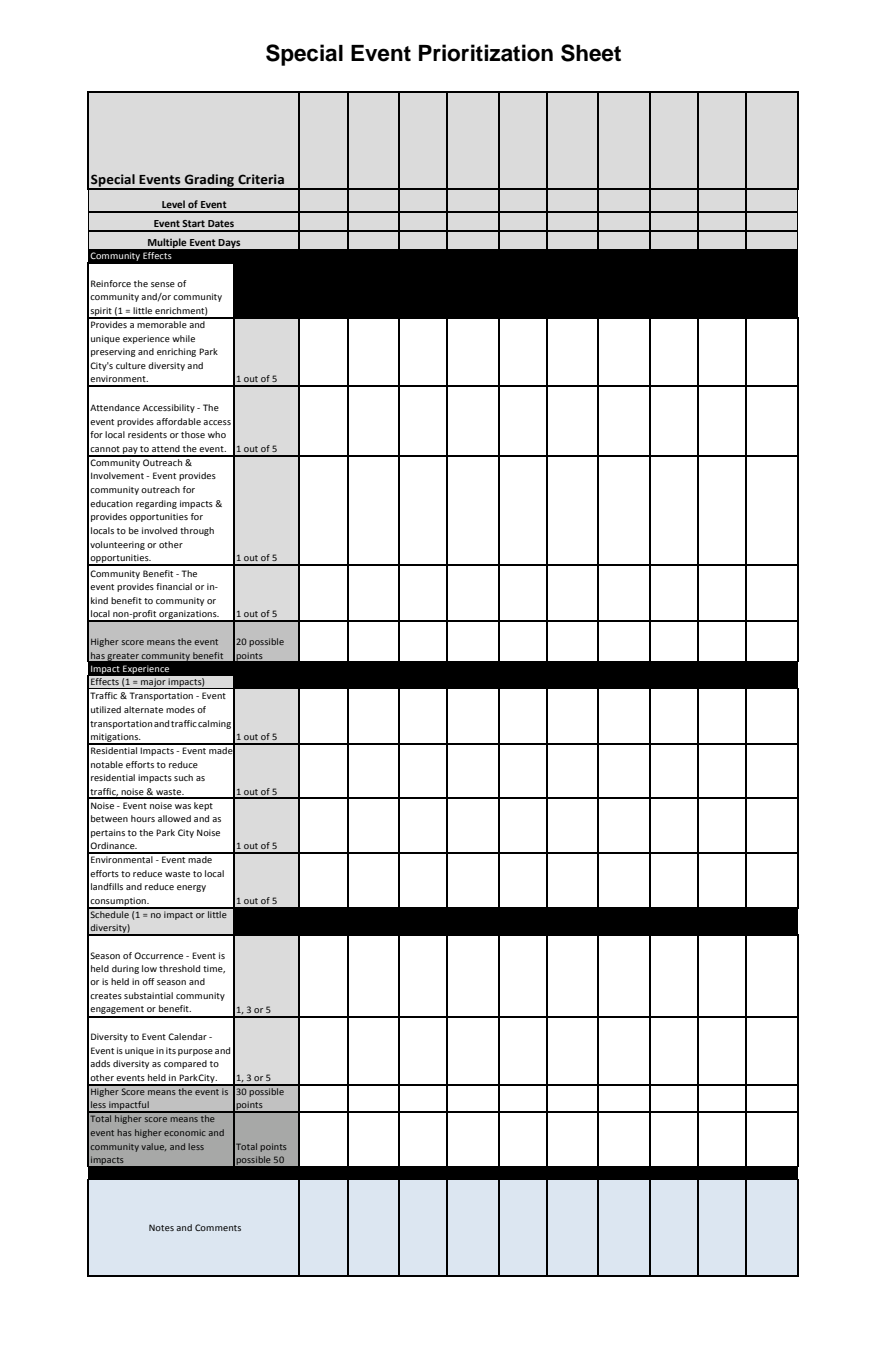 The height and width of the screenshot is (1372, 887). I want to click on enriching, so click(176, 352).
